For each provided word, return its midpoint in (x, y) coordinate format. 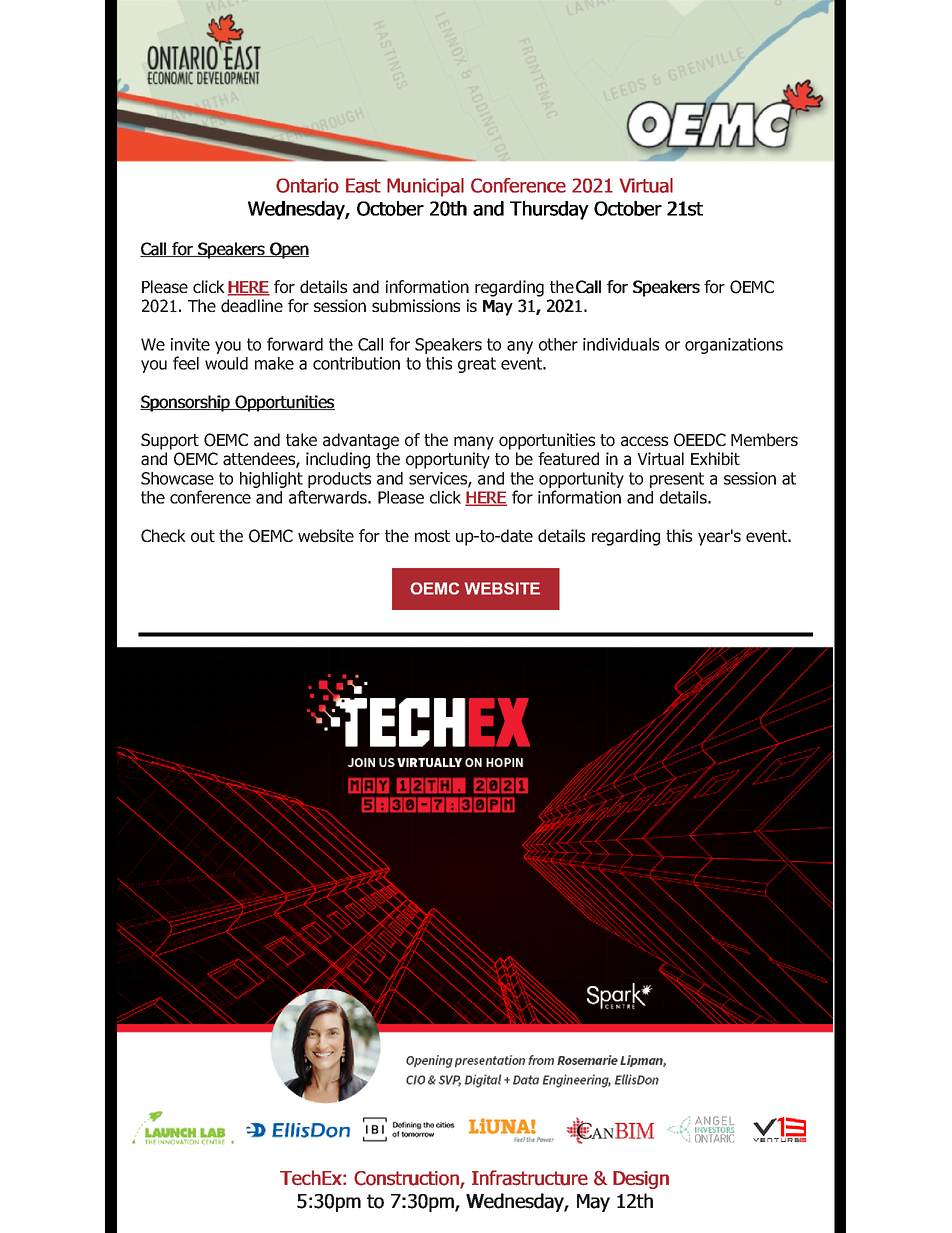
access (644, 441)
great (477, 365)
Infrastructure (530, 1178)
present (677, 480)
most (432, 536)
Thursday (549, 210)
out (203, 536)
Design (641, 1180)
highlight (271, 480)
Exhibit (715, 459)
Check (163, 535)
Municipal (425, 187)
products (339, 480)
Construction (407, 1179)
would (226, 363)
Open (288, 250)
